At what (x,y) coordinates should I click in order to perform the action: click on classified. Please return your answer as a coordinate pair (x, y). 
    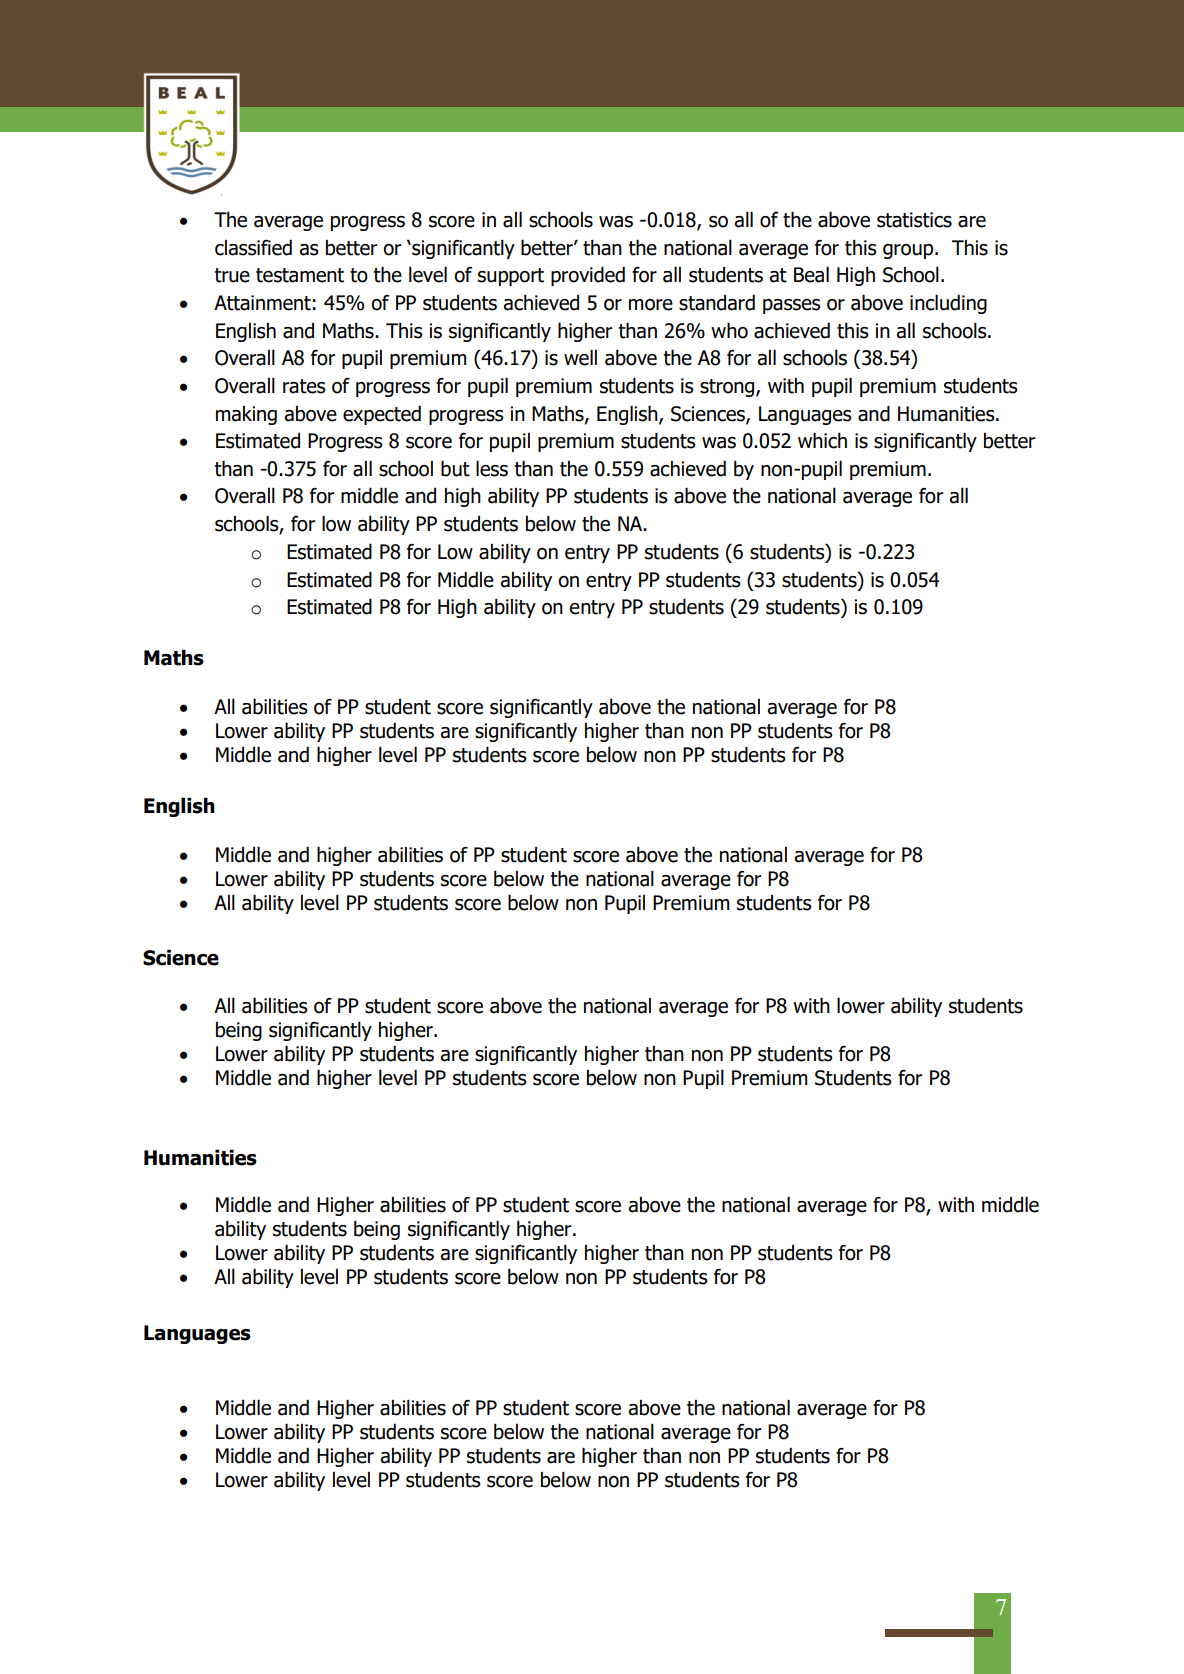
    Looking at the image, I should click on (253, 247).
